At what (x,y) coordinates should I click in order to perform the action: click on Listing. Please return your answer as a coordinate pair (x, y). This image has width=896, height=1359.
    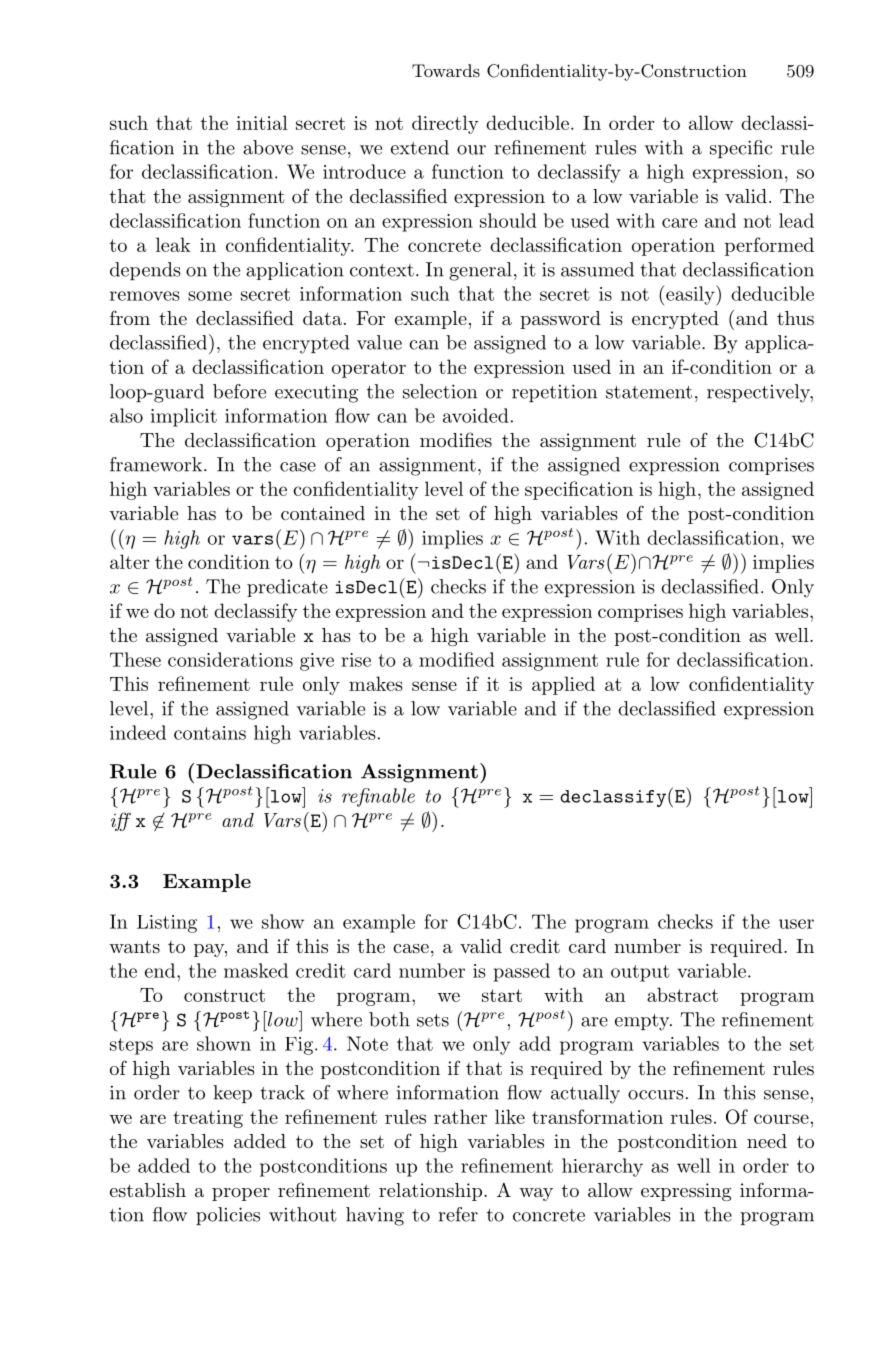
    Looking at the image, I should click on (167, 924).
